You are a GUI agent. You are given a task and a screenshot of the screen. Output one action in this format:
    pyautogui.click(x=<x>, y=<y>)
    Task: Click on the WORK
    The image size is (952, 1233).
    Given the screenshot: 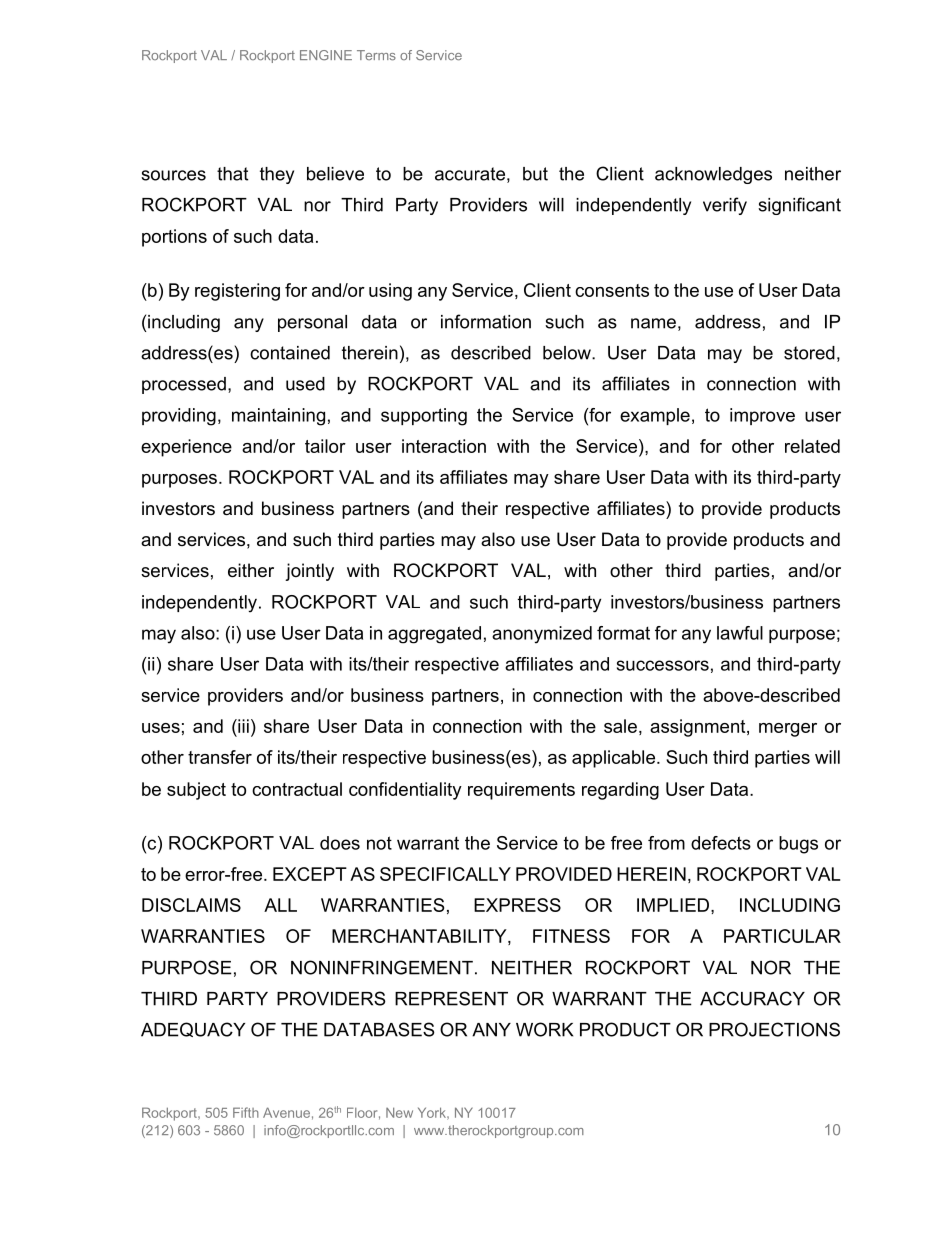 What is the action you would take?
    pyautogui.click(x=544, y=1029)
